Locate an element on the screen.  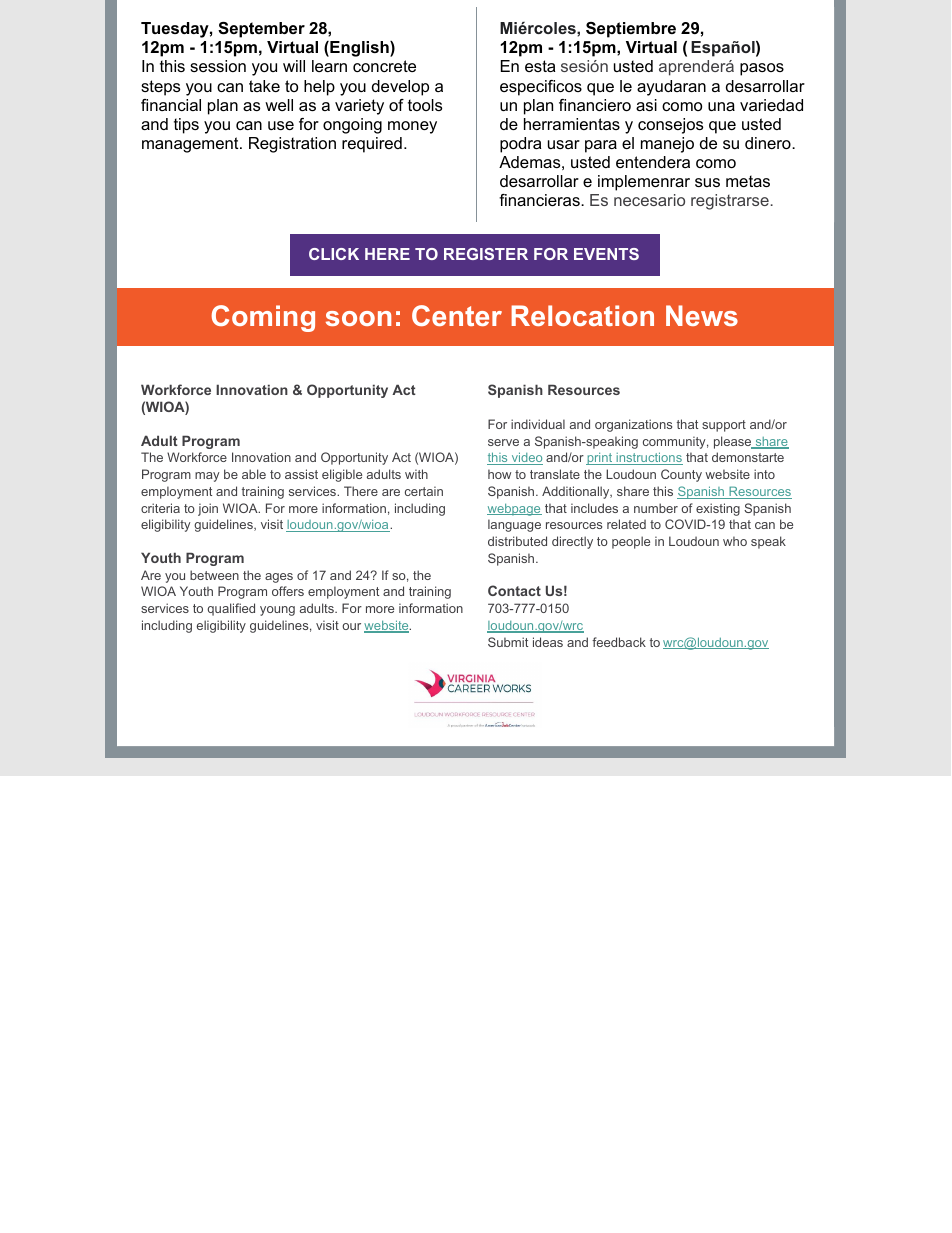
esta is located at coordinates (540, 66).
